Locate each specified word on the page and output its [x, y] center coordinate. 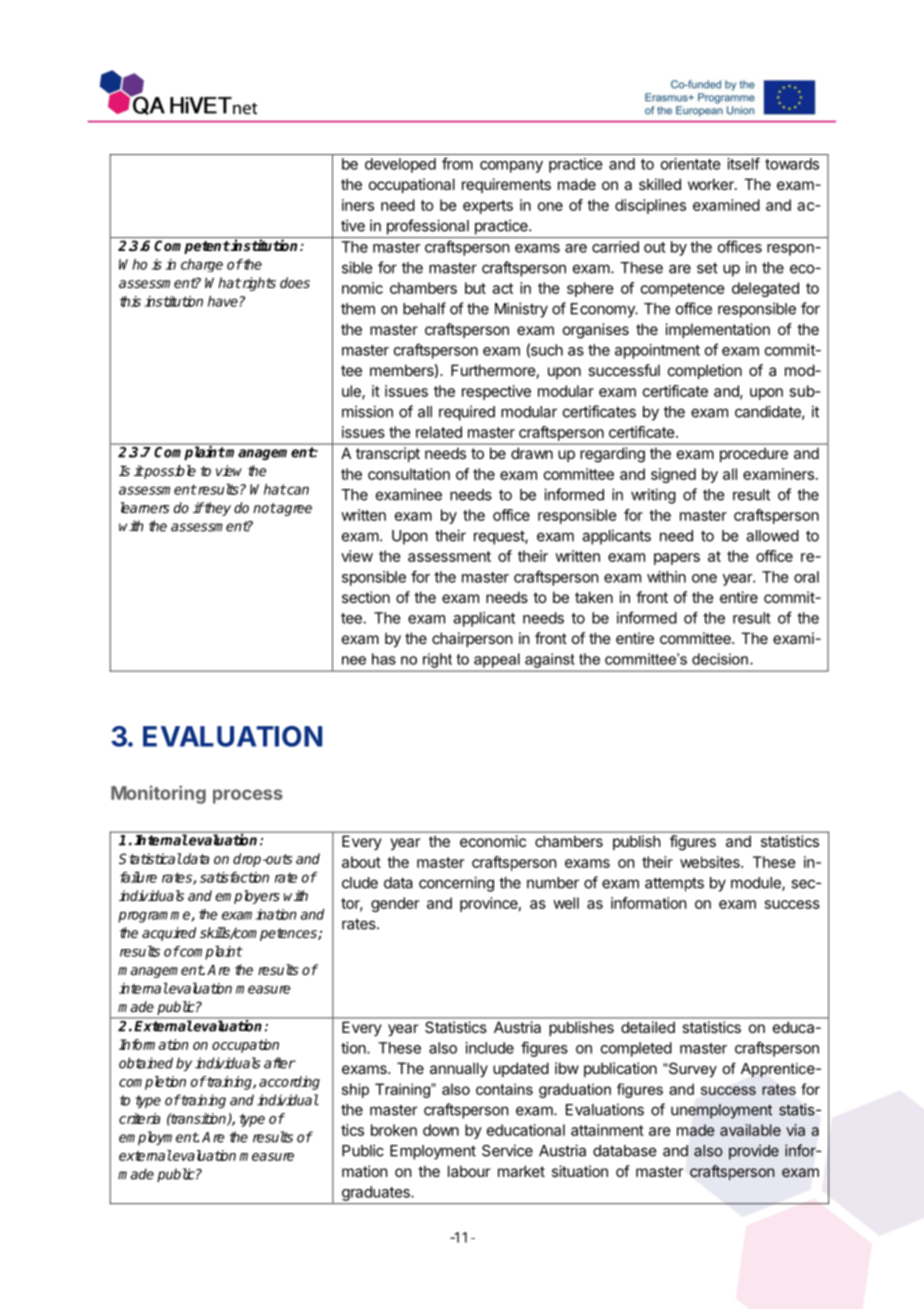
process [248, 796]
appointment [657, 351]
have [223, 301]
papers [677, 559]
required [467, 413]
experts [488, 207]
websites [711, 862]
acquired [169, 934]
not [264, 508]
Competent [192, 247]
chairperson [472, 639]
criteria [139, 1118]
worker [712, 184]
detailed [648, 1027]
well [566, 903]
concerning [456, 884]
